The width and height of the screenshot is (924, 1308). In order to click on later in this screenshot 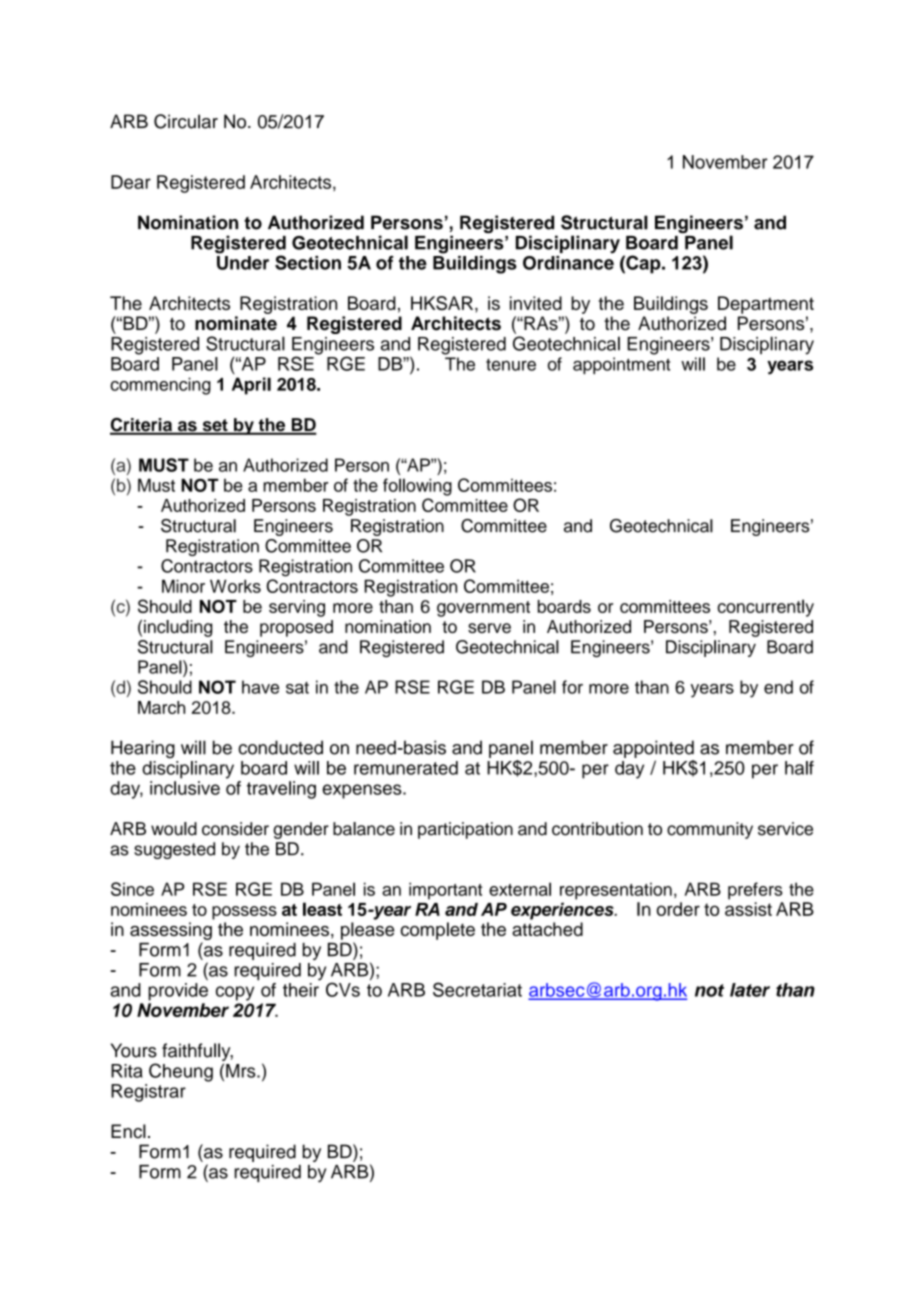, I will do `click(750, 990)`.
